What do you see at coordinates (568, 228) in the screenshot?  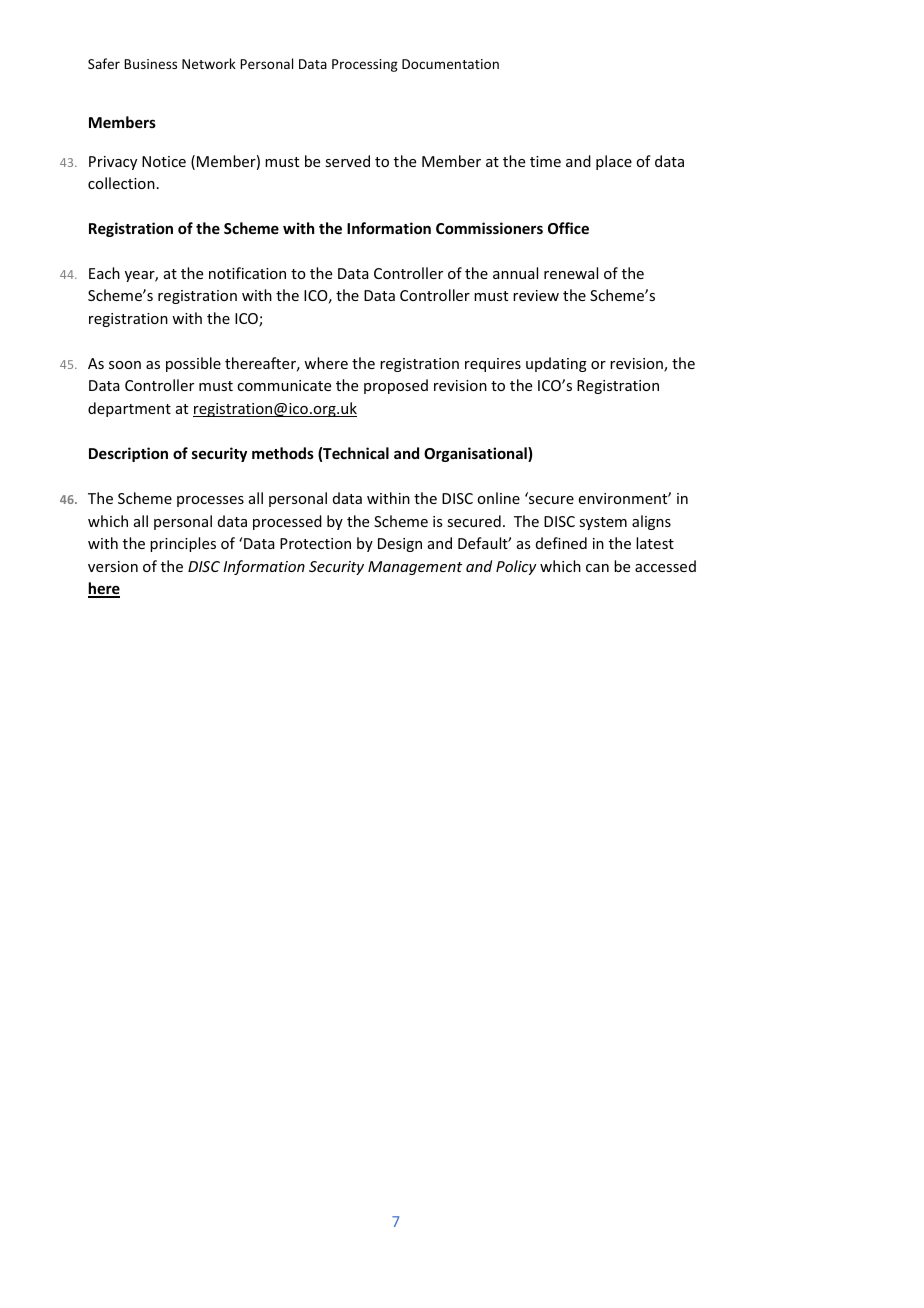 I see `Office` at bounding box center [568, 228].
